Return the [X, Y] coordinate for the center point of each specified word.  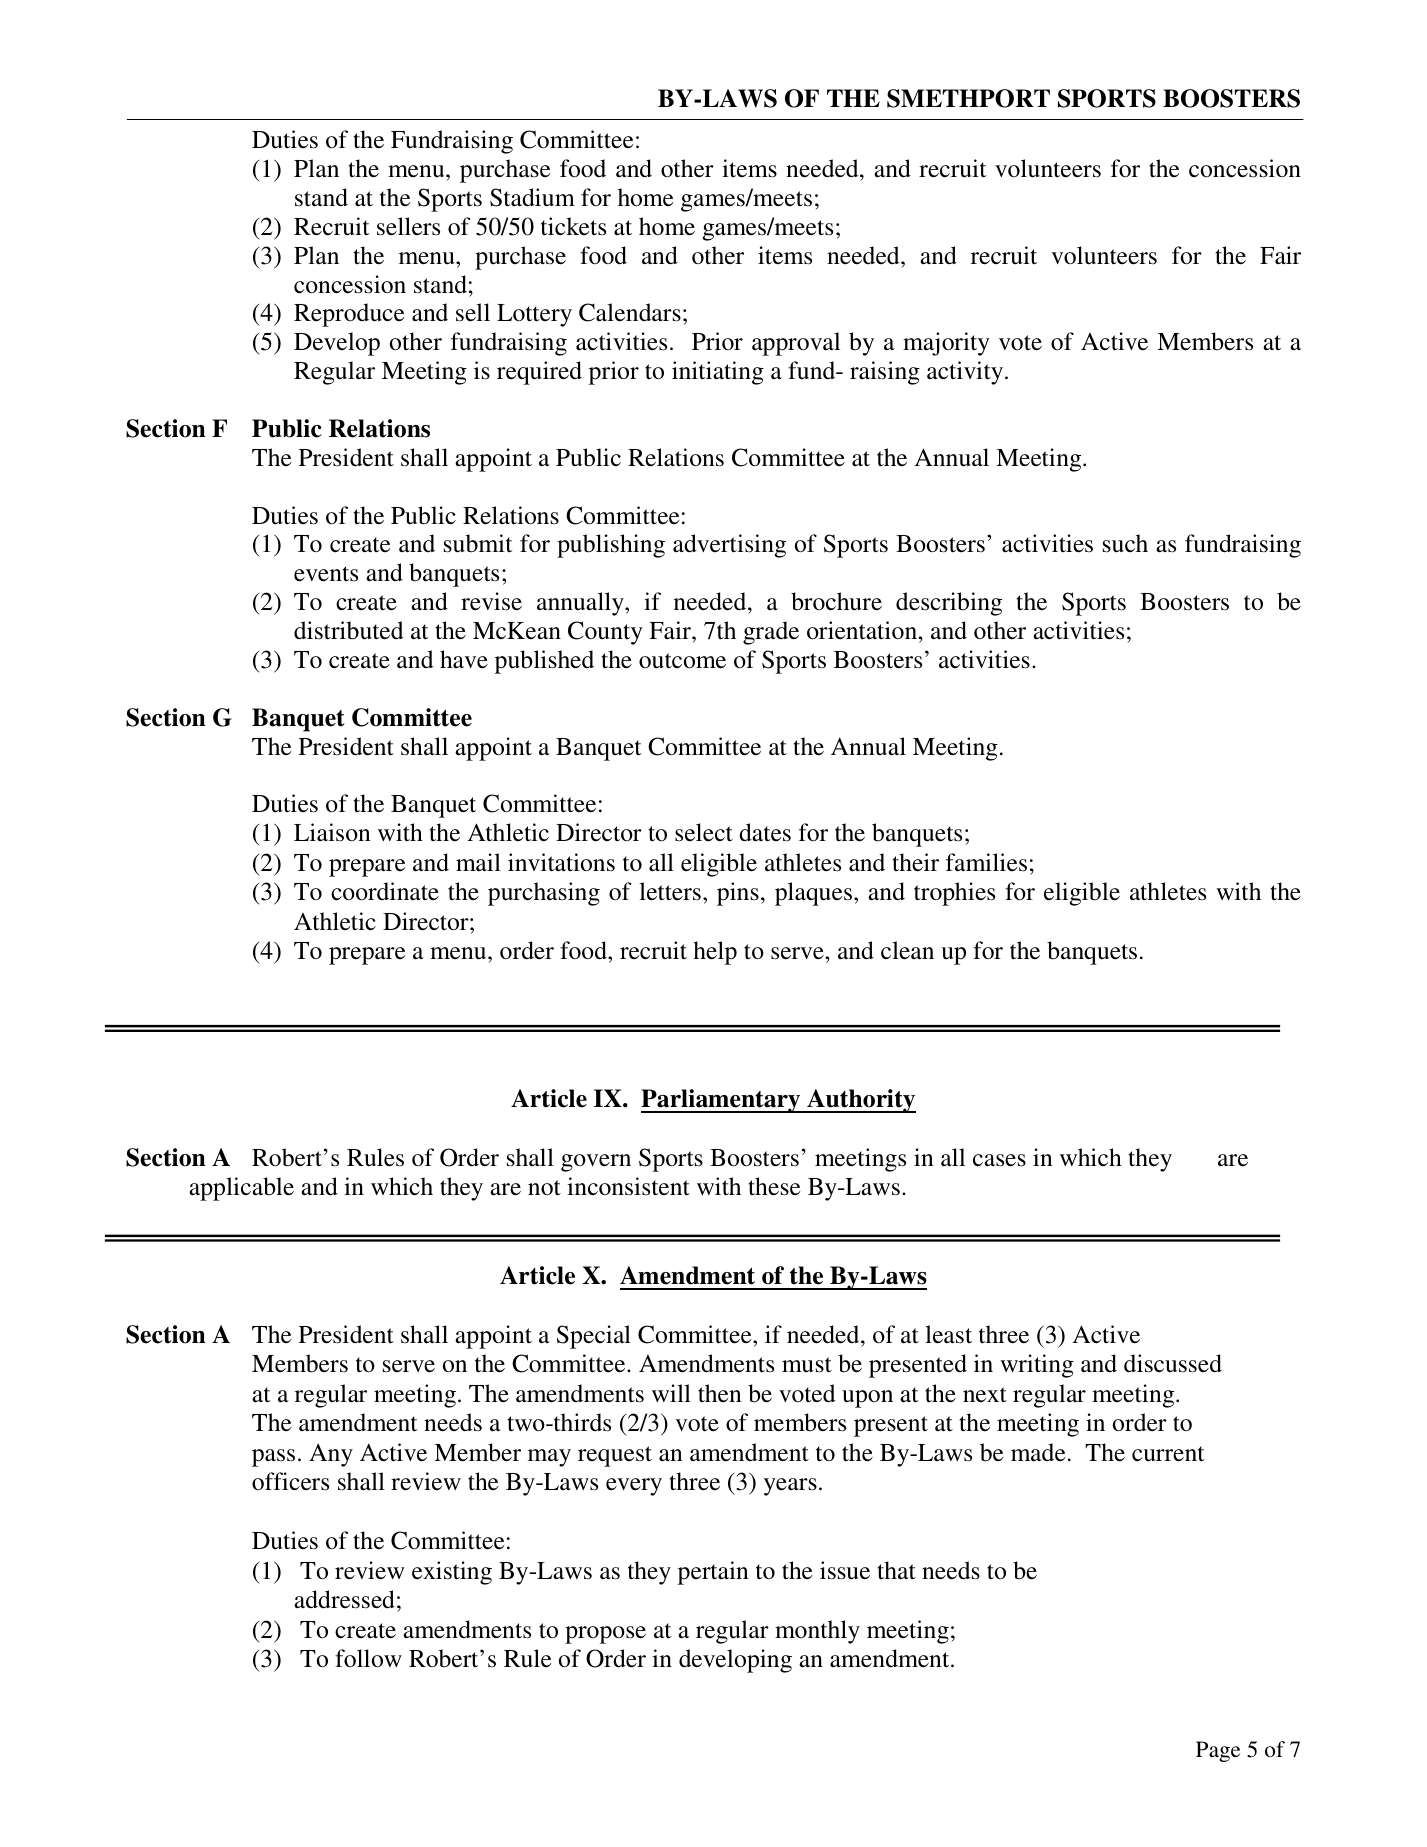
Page [1218, 1751]
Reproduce [349, 315]
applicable [241, 1189]
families [986, 862]
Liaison [332, 832]
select [704, 832]
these [774, 1186]
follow [368, 1658]
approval [796, 344]
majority [946, 344]
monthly [817, 1632]
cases [999, 1160]
